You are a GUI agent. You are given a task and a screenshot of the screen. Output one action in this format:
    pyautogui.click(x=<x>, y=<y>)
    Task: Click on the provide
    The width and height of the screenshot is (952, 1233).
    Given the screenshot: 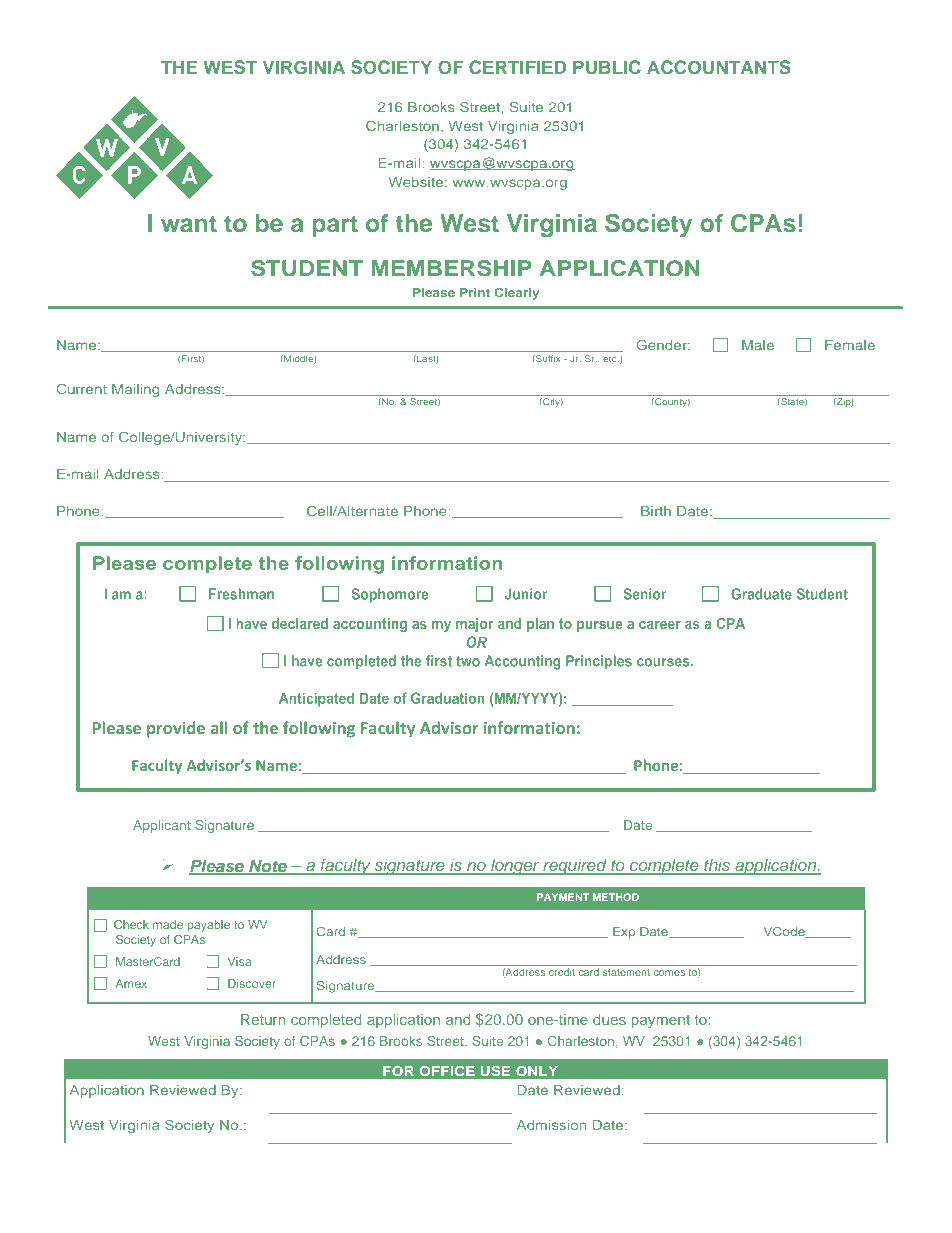 What is the action you would take?
    pyautogui.click(x=176, y=729)
